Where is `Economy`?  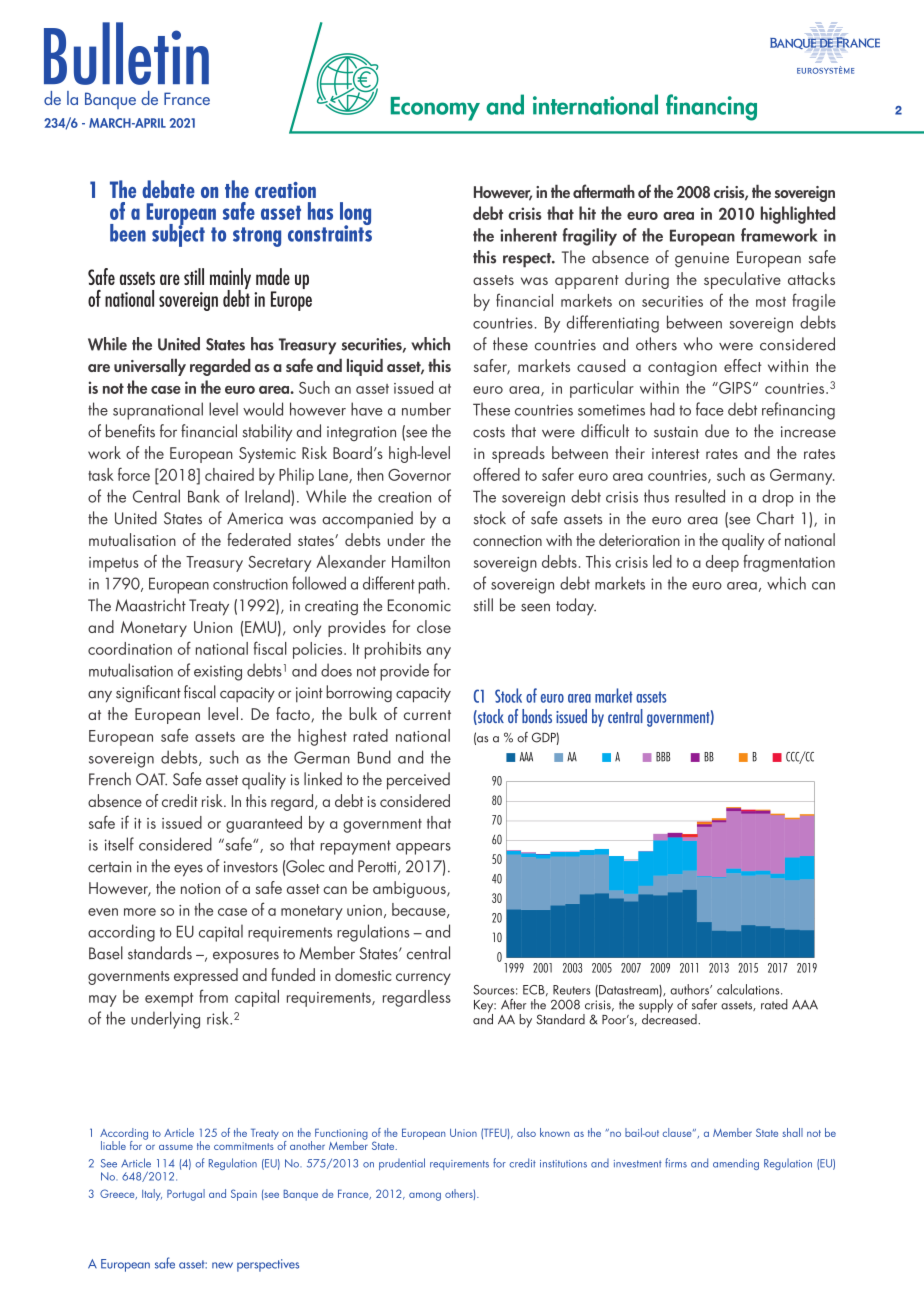
Economy is located at coordinates (435, 109).
